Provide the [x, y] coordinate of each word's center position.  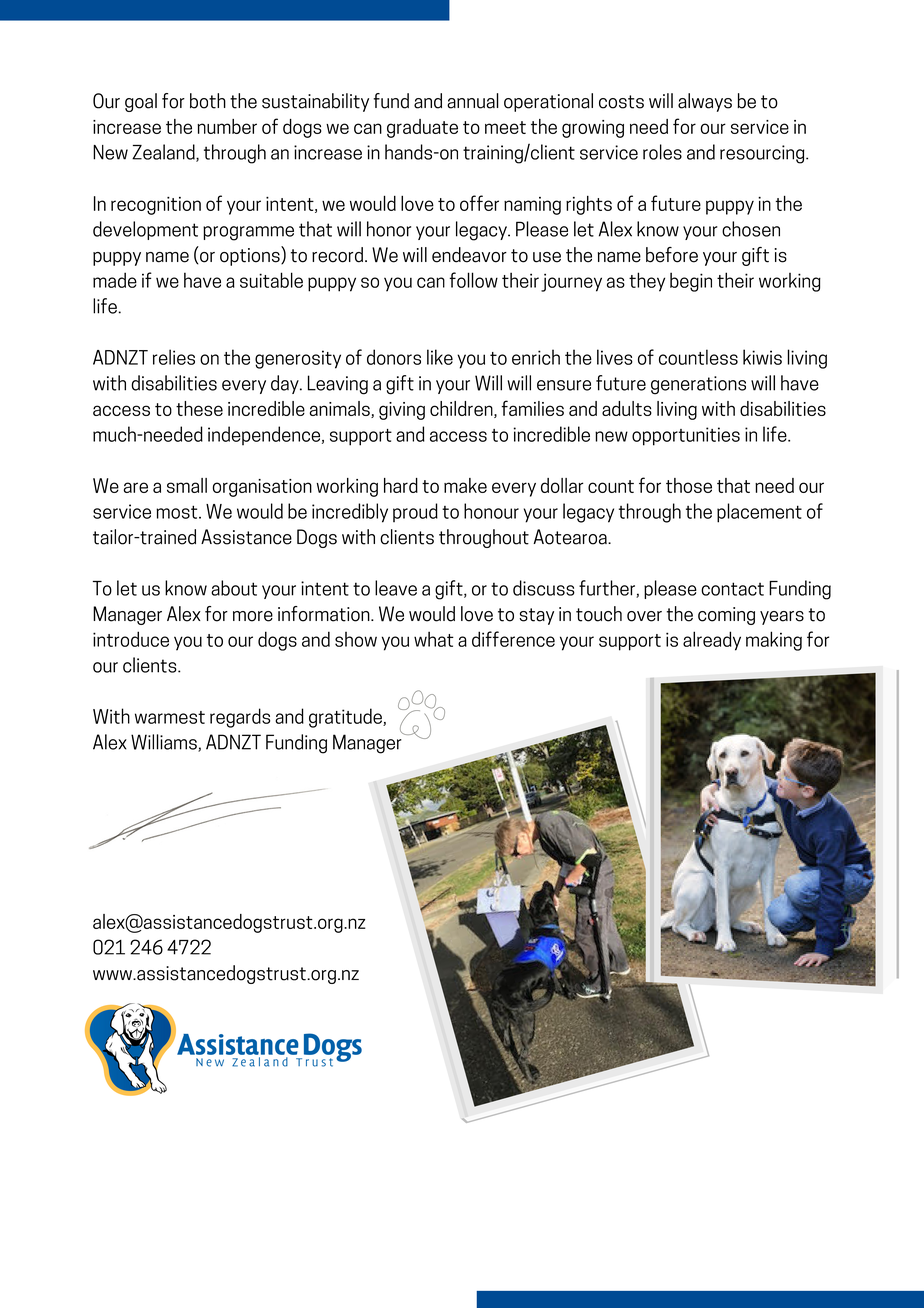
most [178, 512]
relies [174, 357]
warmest [170, 717]
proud [415, 512]
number [227, 126]
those [689, 485]
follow [474, 280]
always [705, 102]
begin [691, 282]
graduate [422, 128]
